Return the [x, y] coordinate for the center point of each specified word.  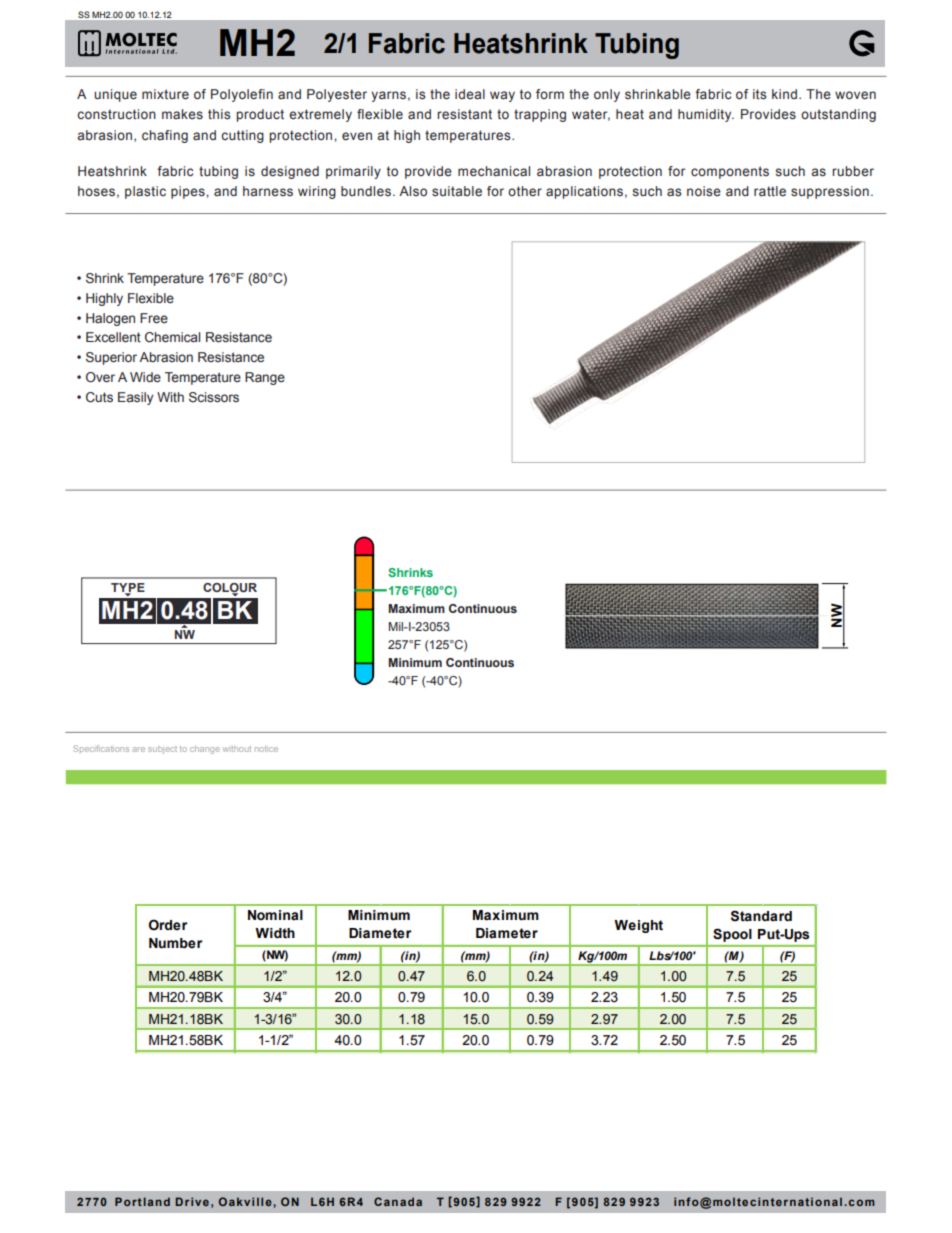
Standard [761, 916]
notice [266, 749]
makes [182, 114]
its [760, 94]
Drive [192, 1201]
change [205, 750]
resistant [464, 114]
